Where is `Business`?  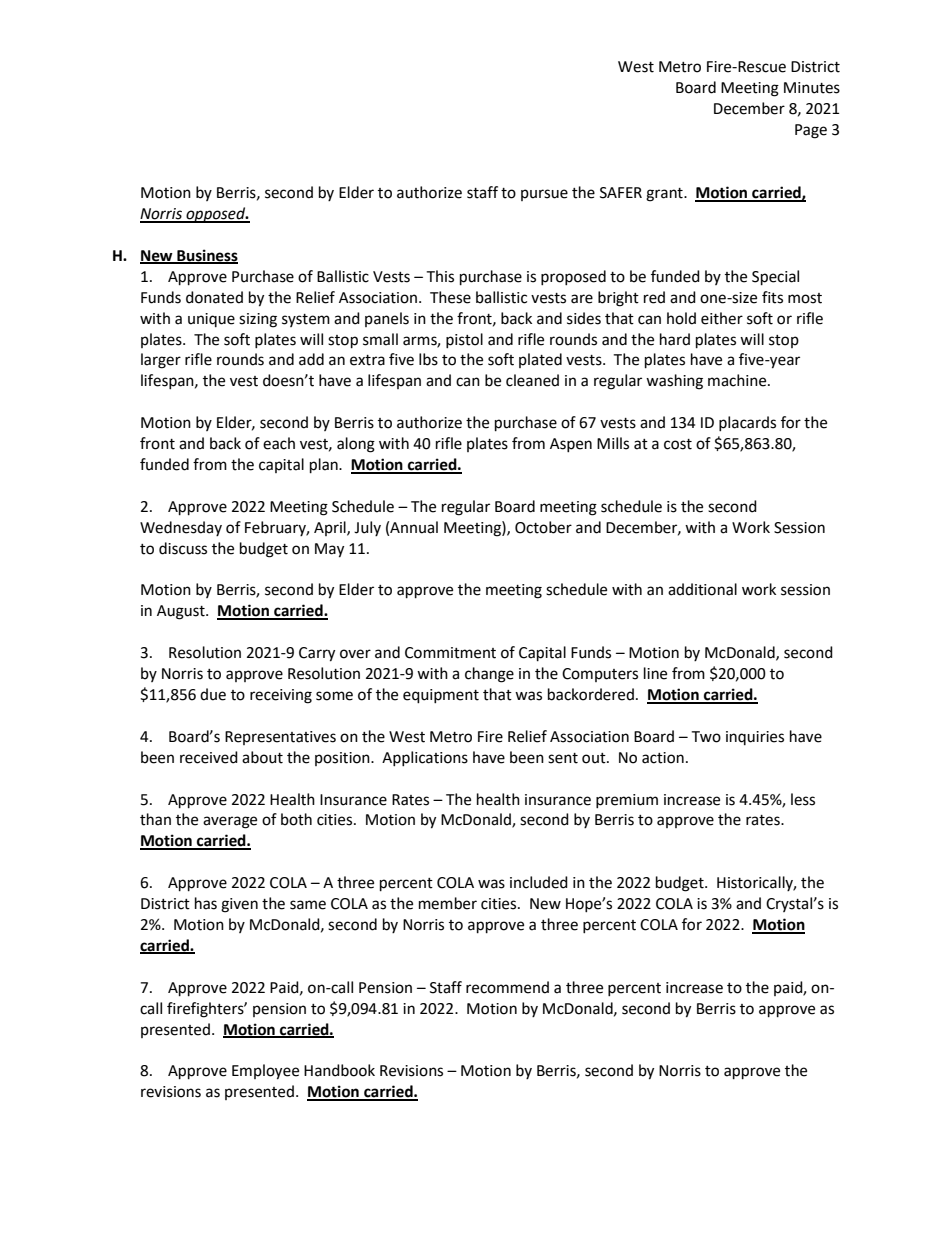
Business is located at coordinates (206, 256).
